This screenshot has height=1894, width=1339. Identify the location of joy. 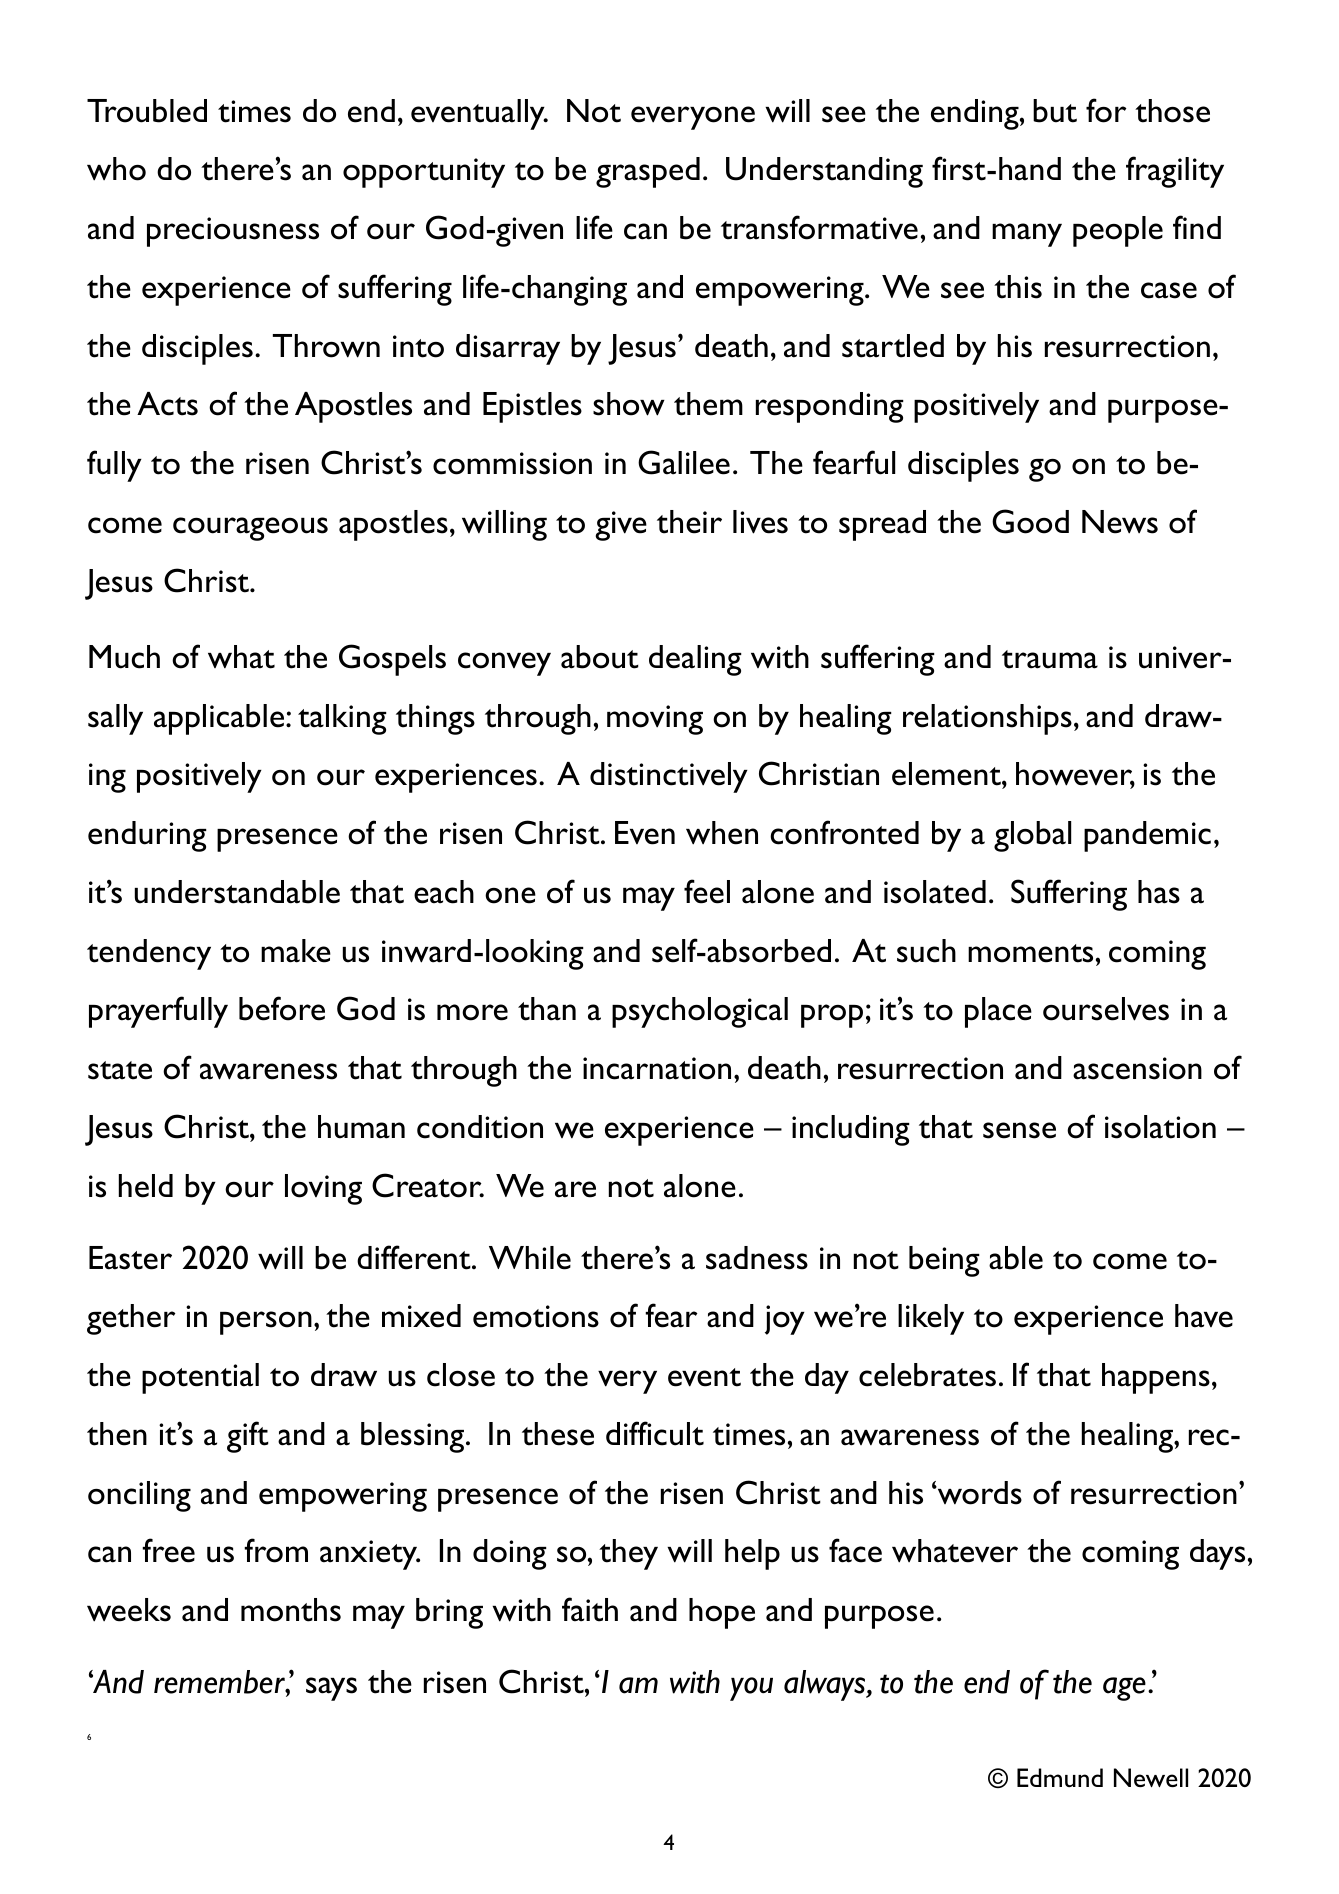
(785, 1320).
